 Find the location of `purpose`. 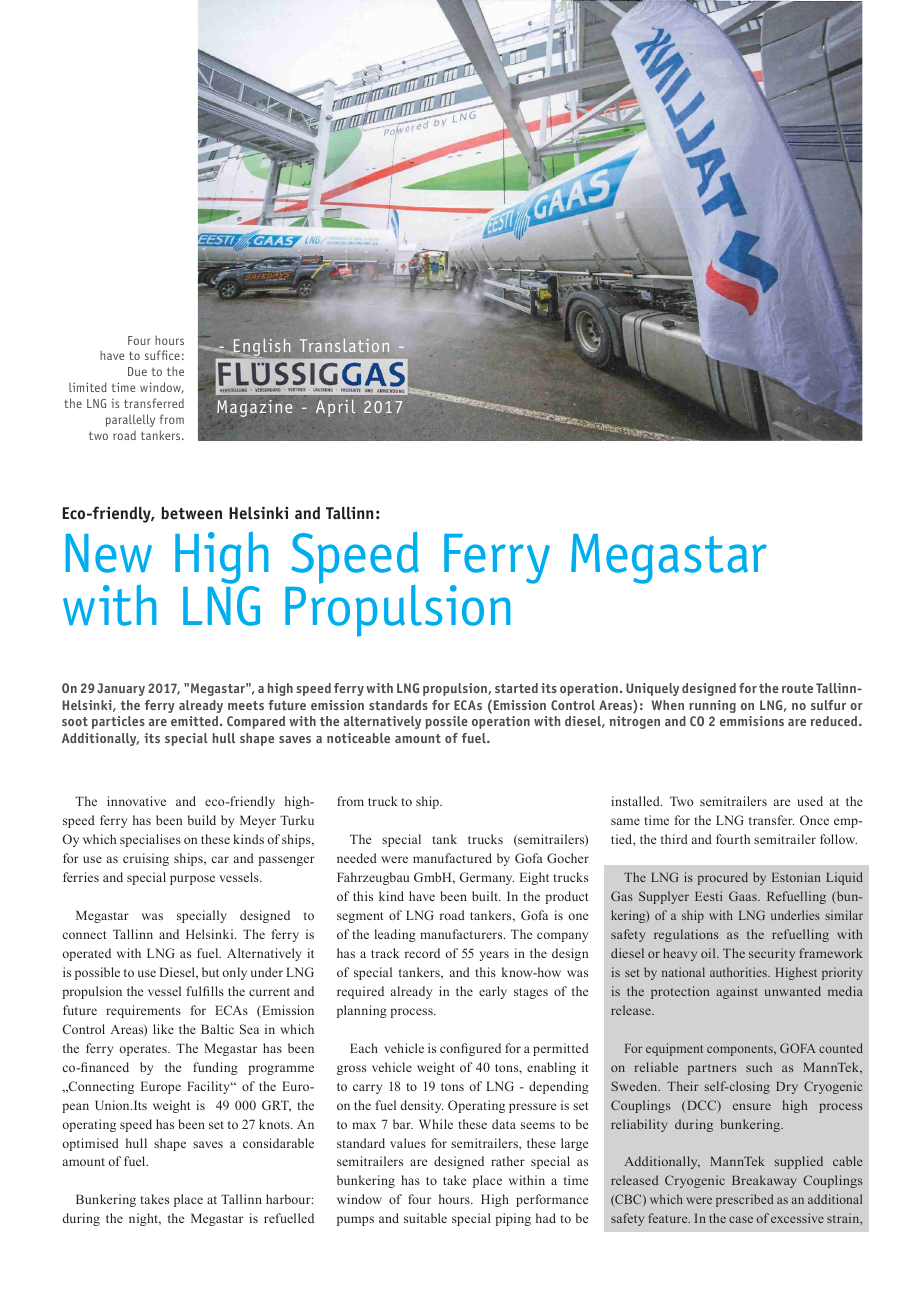

purpose is located at coordinates (192, 880).
